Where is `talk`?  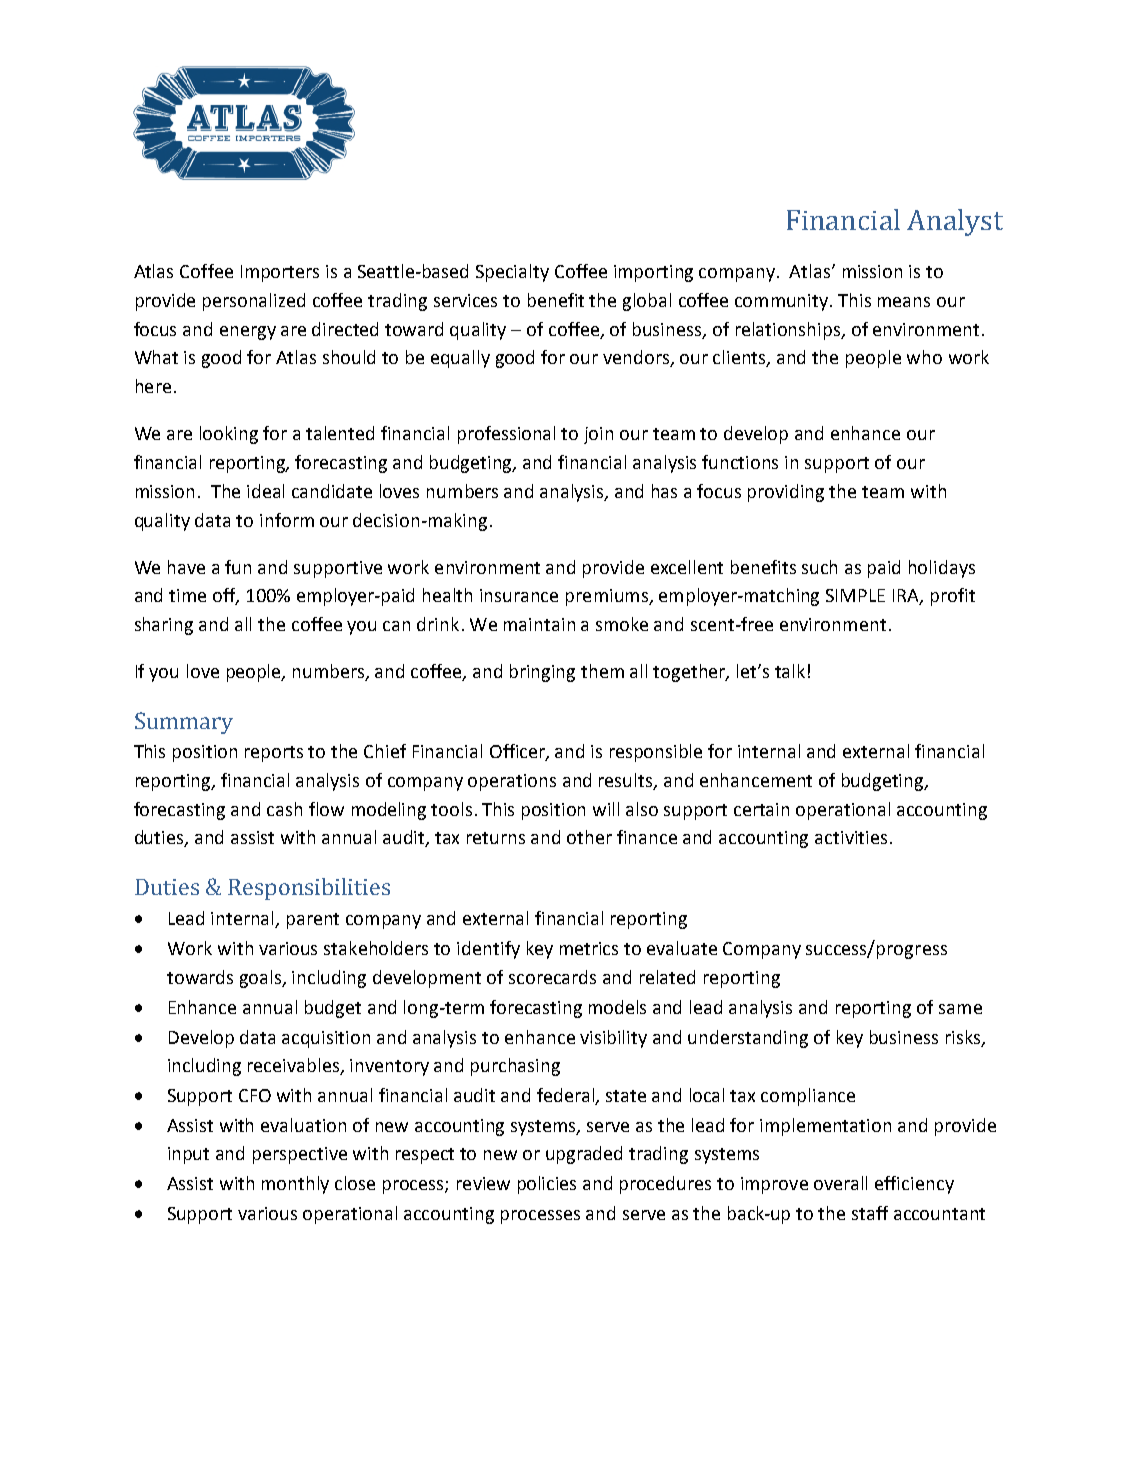 talk is located at coordinates (790, 671).
